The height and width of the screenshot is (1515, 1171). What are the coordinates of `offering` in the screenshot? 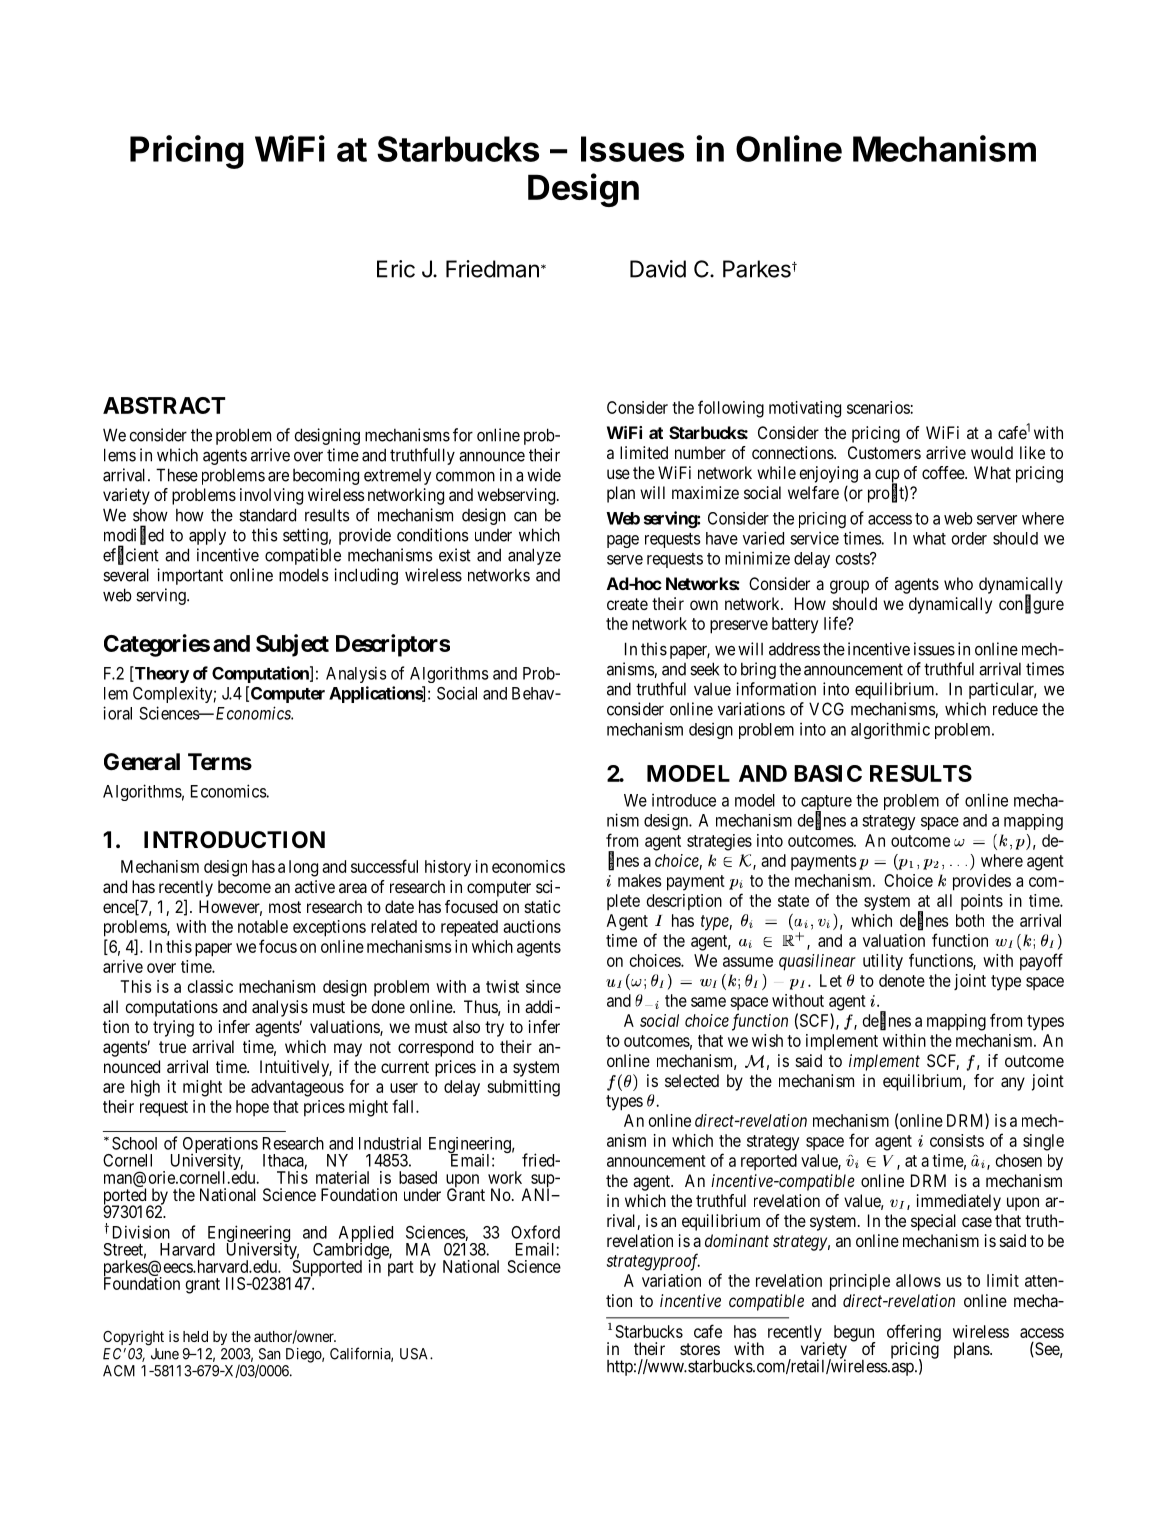 It's located at (914, 1334).
